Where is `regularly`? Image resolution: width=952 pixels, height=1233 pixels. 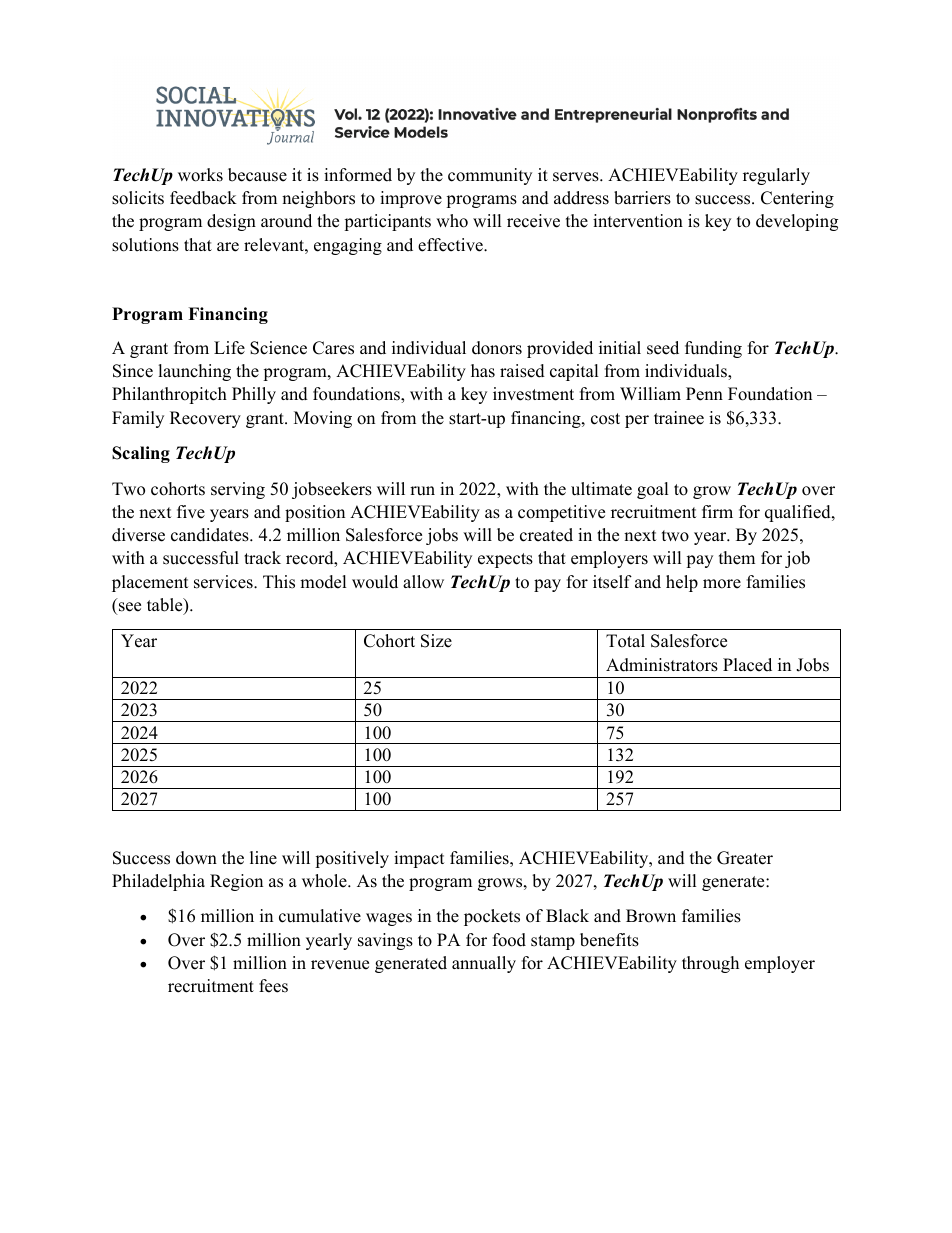
regularly is located at coordinates (776, 176).
